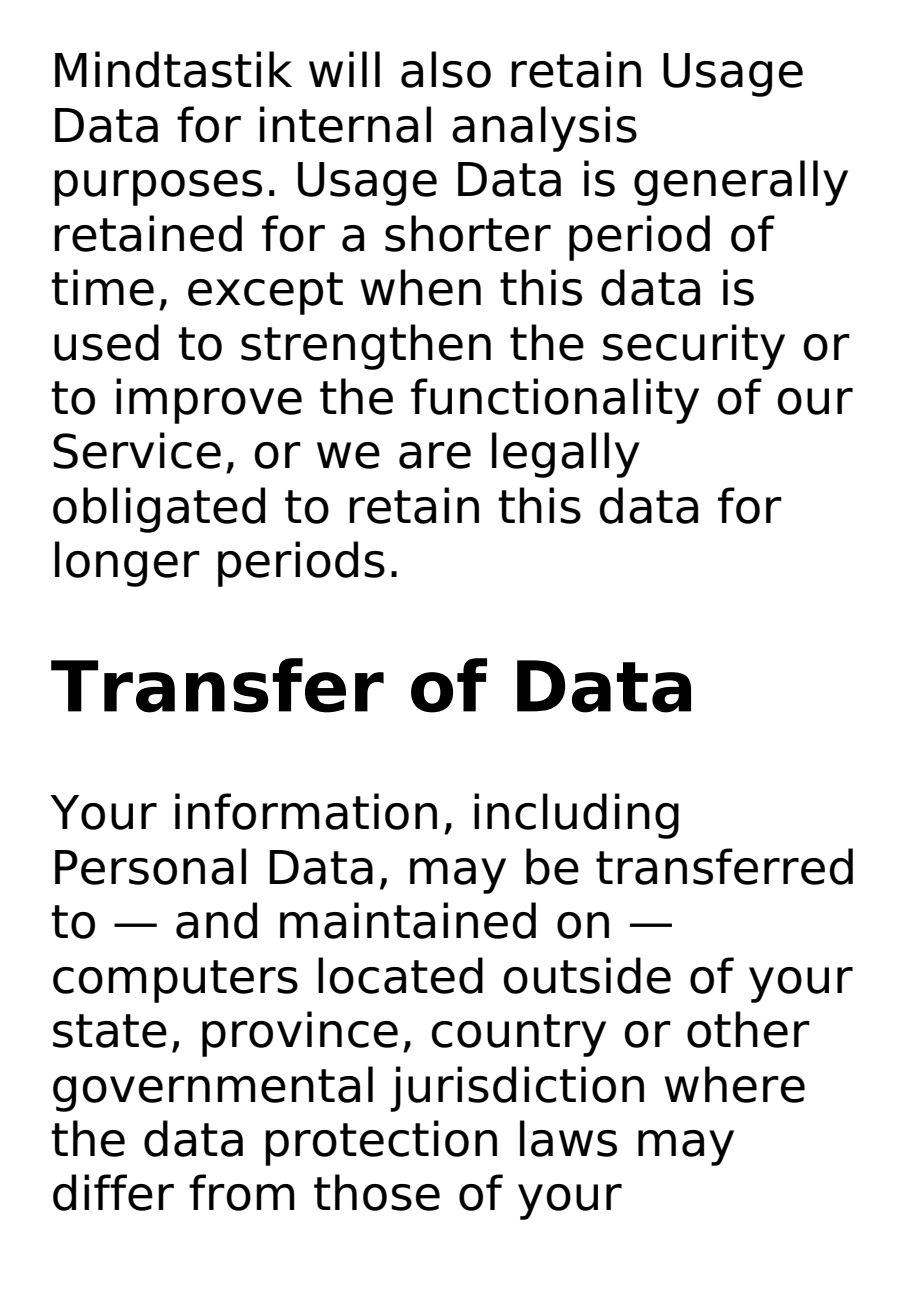 This screenshot has height=1308, width=924. I want to click on Personal, so click(150, 866).
